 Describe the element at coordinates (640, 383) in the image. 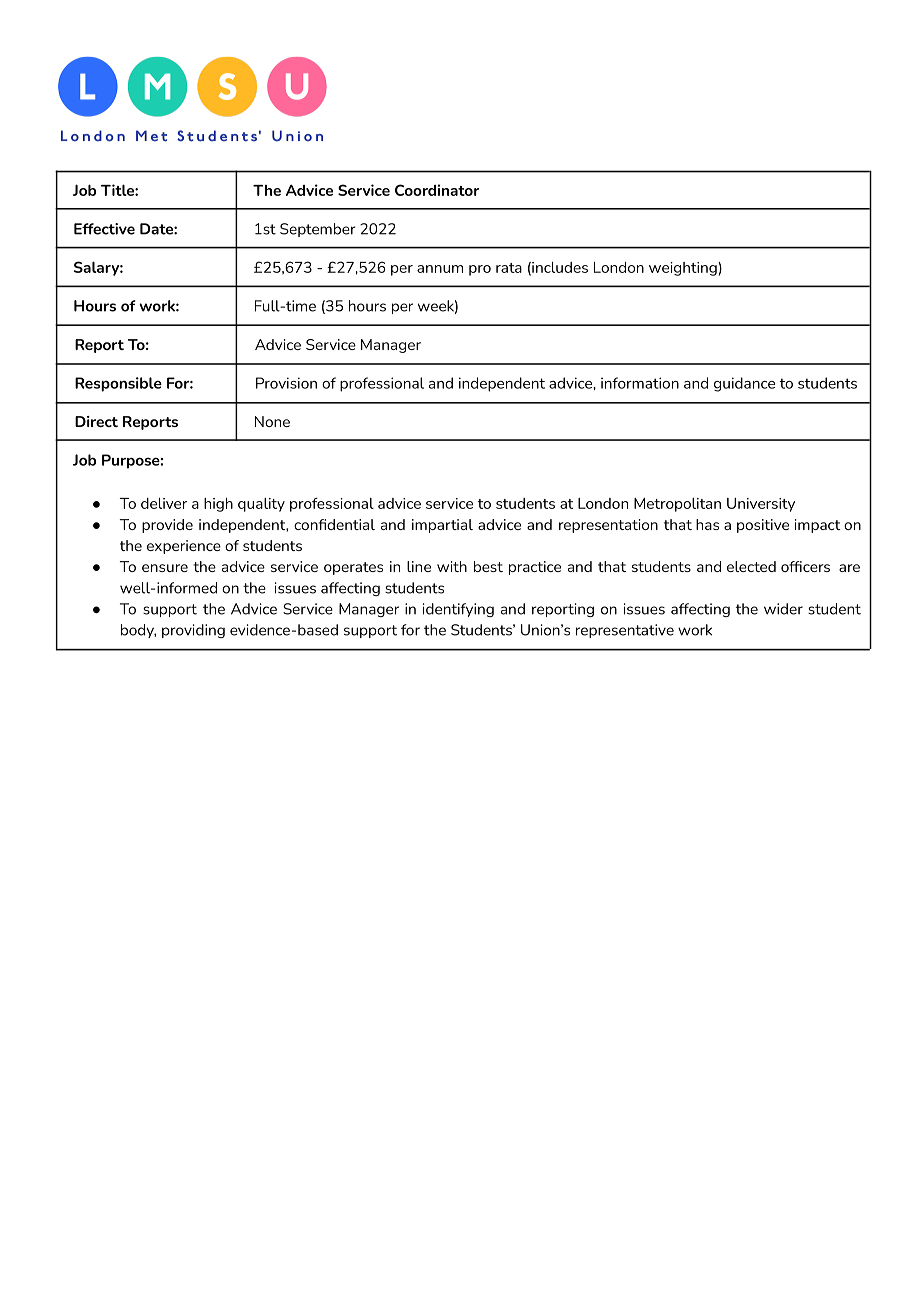

I see `information` at that location.
